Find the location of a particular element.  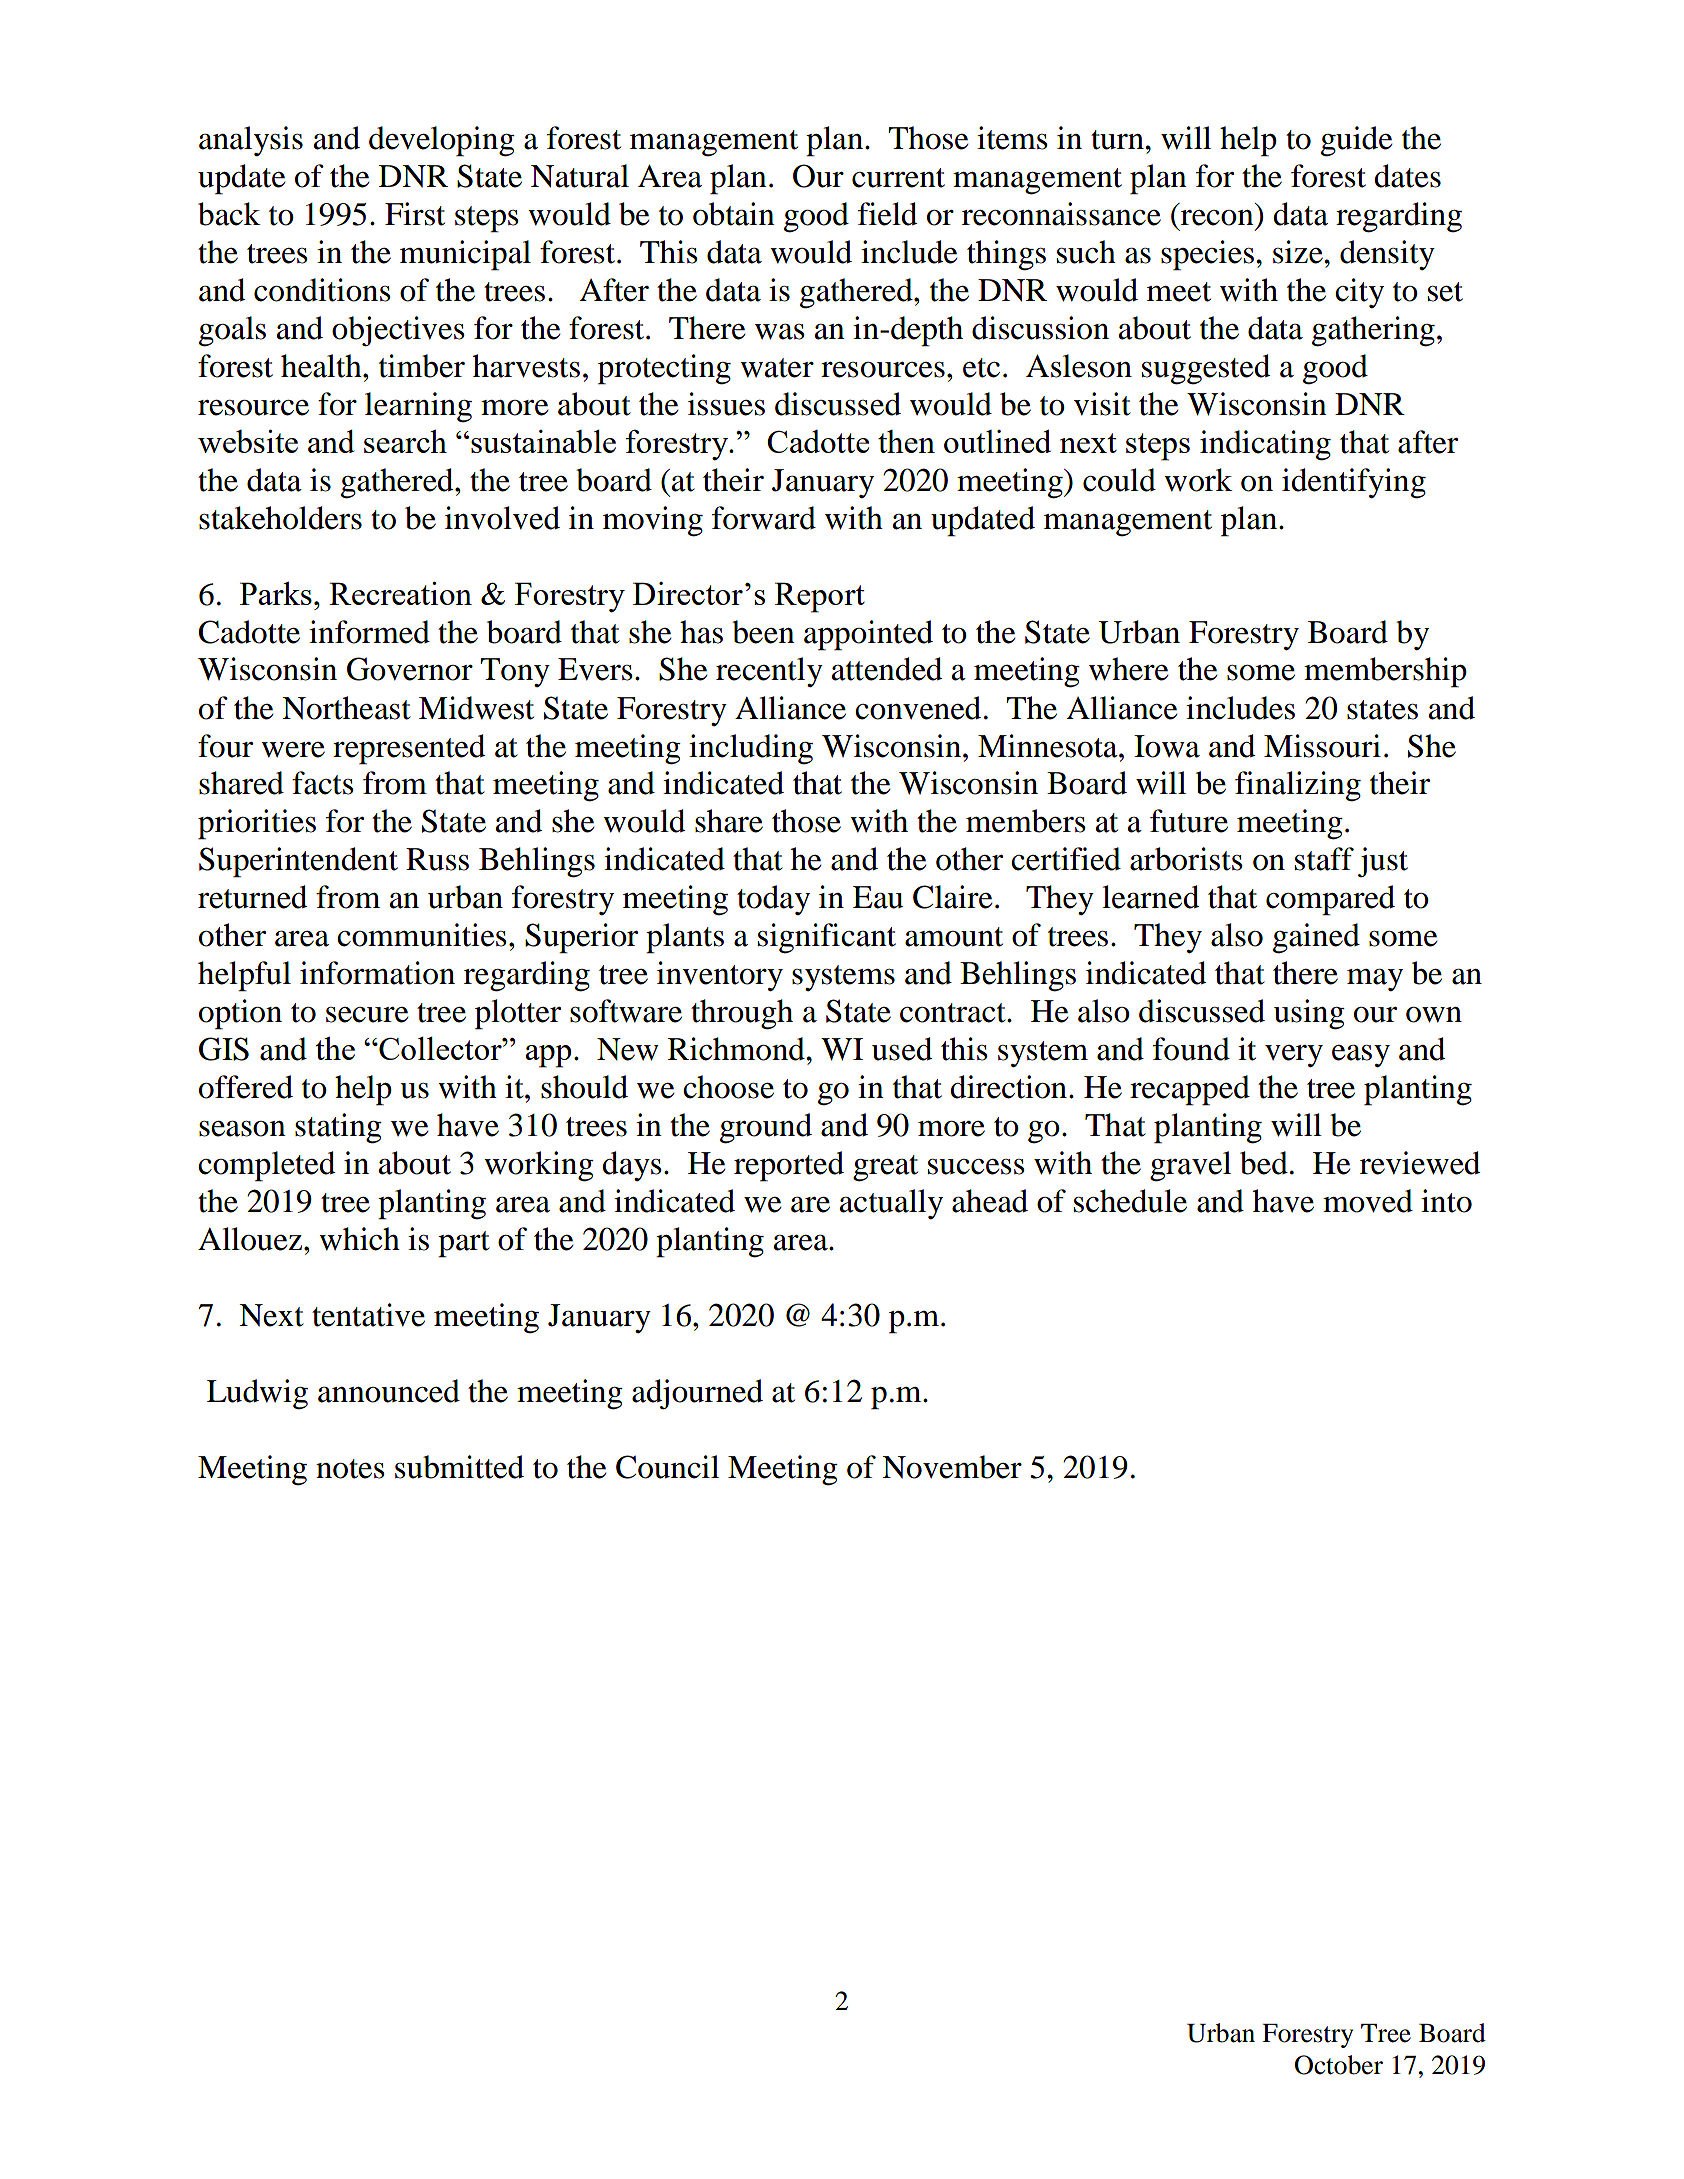

stating is located at coordinates (338, 1128).
